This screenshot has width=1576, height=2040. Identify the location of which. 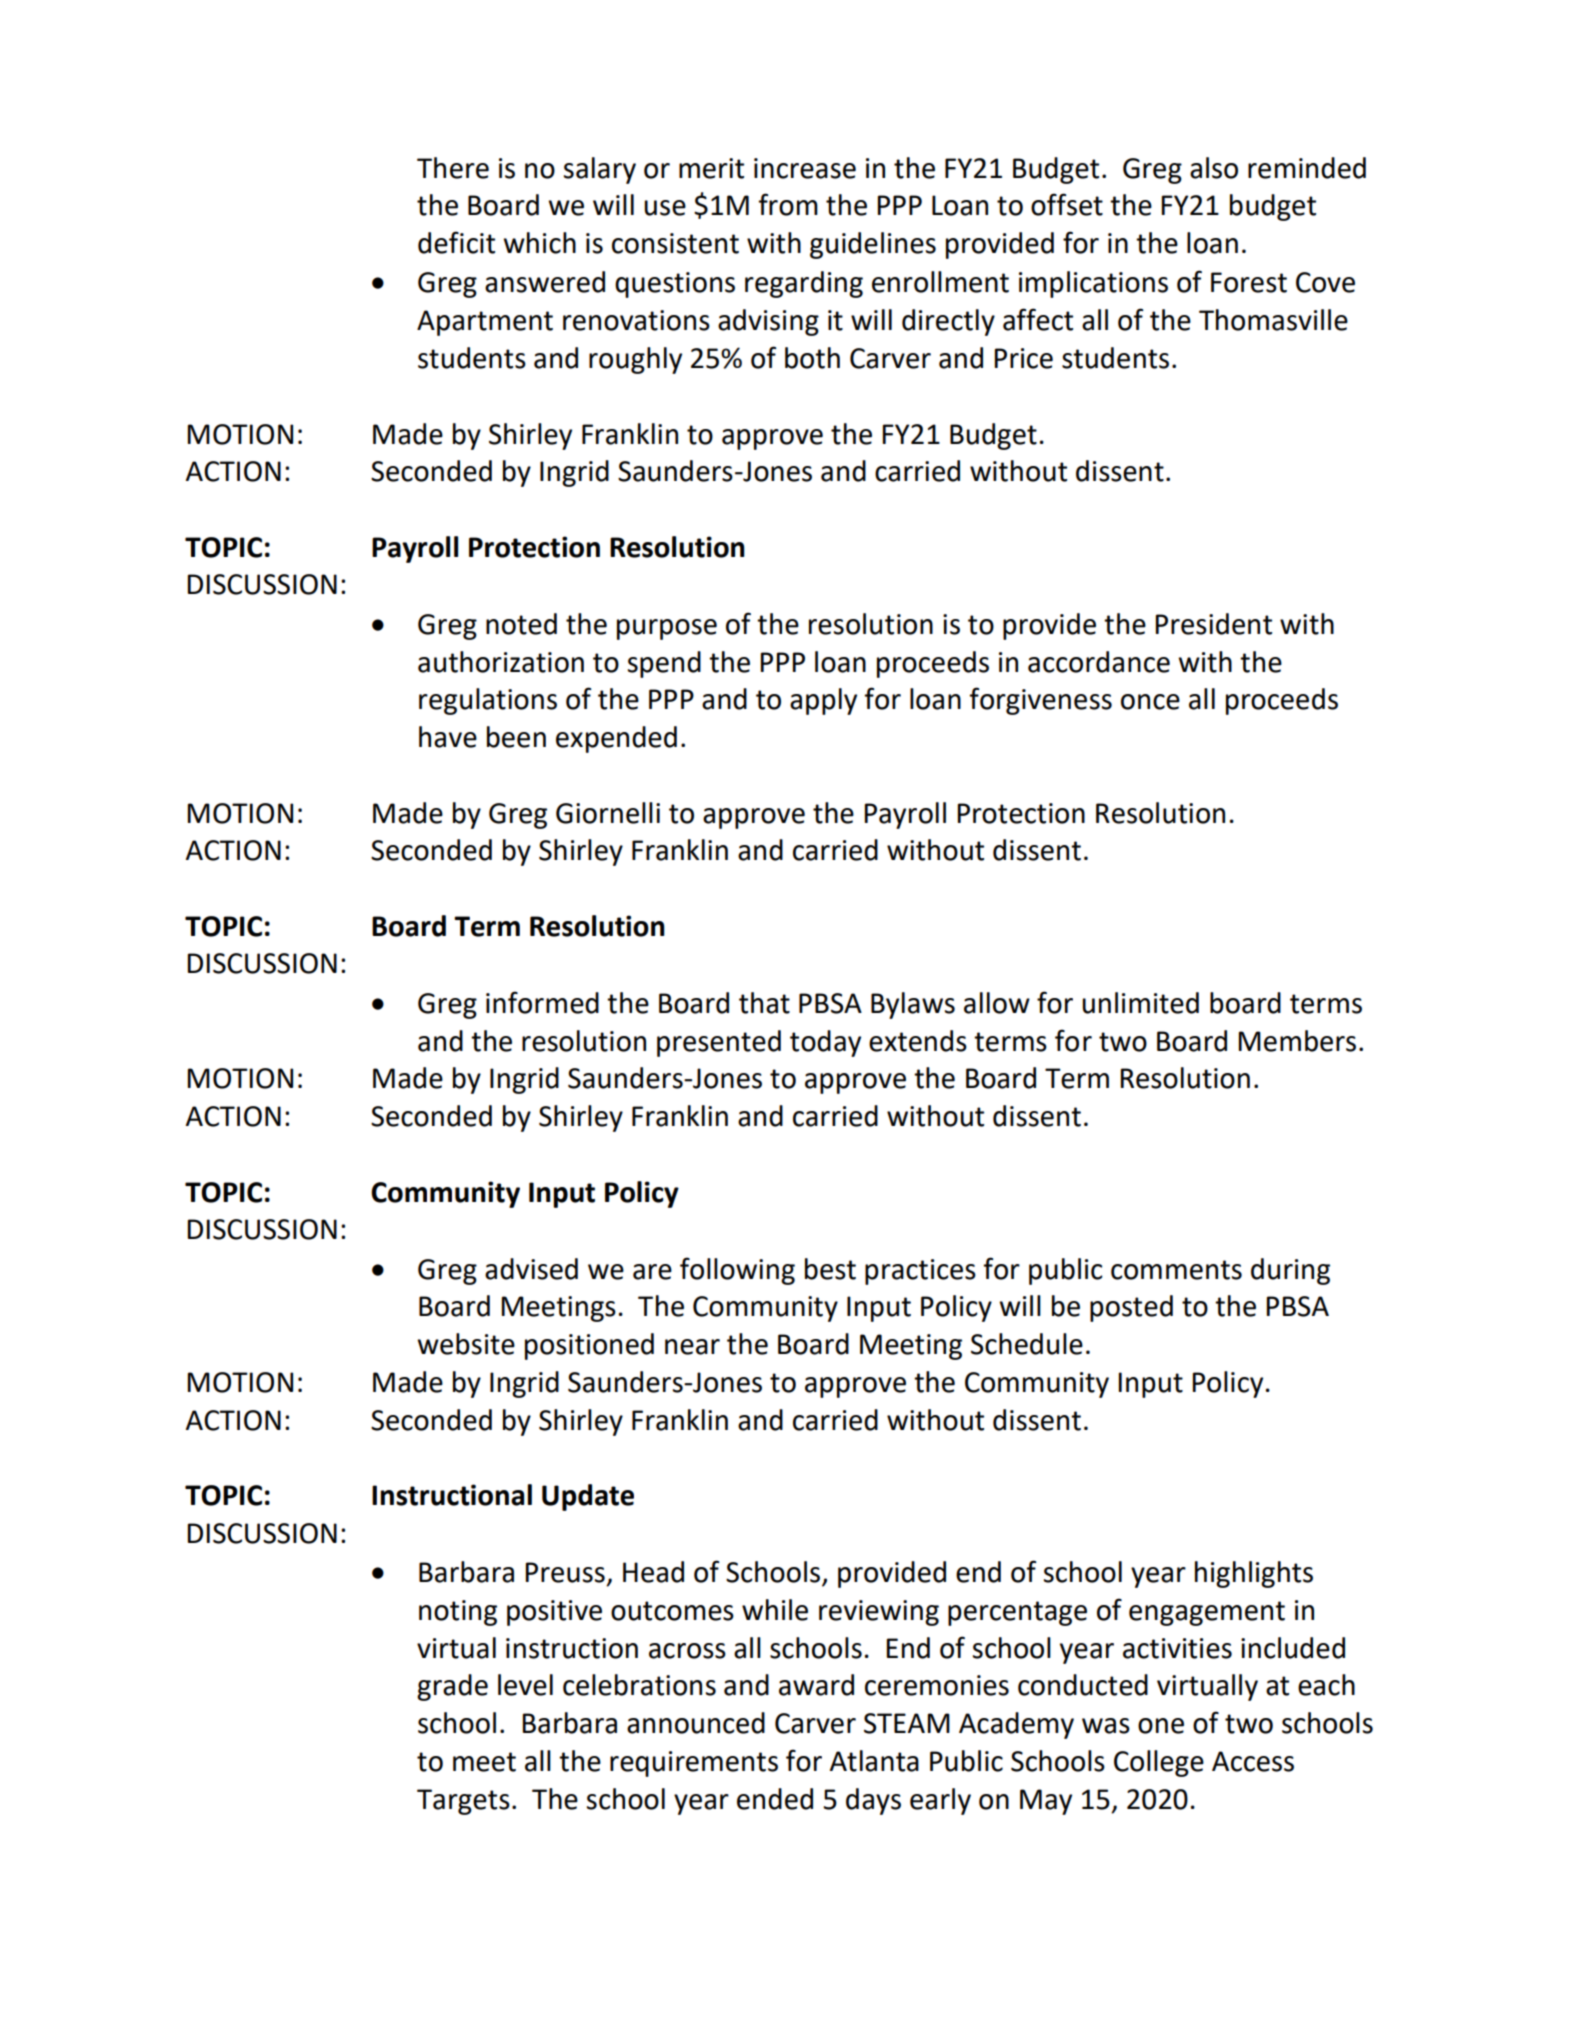
(539, 243).
